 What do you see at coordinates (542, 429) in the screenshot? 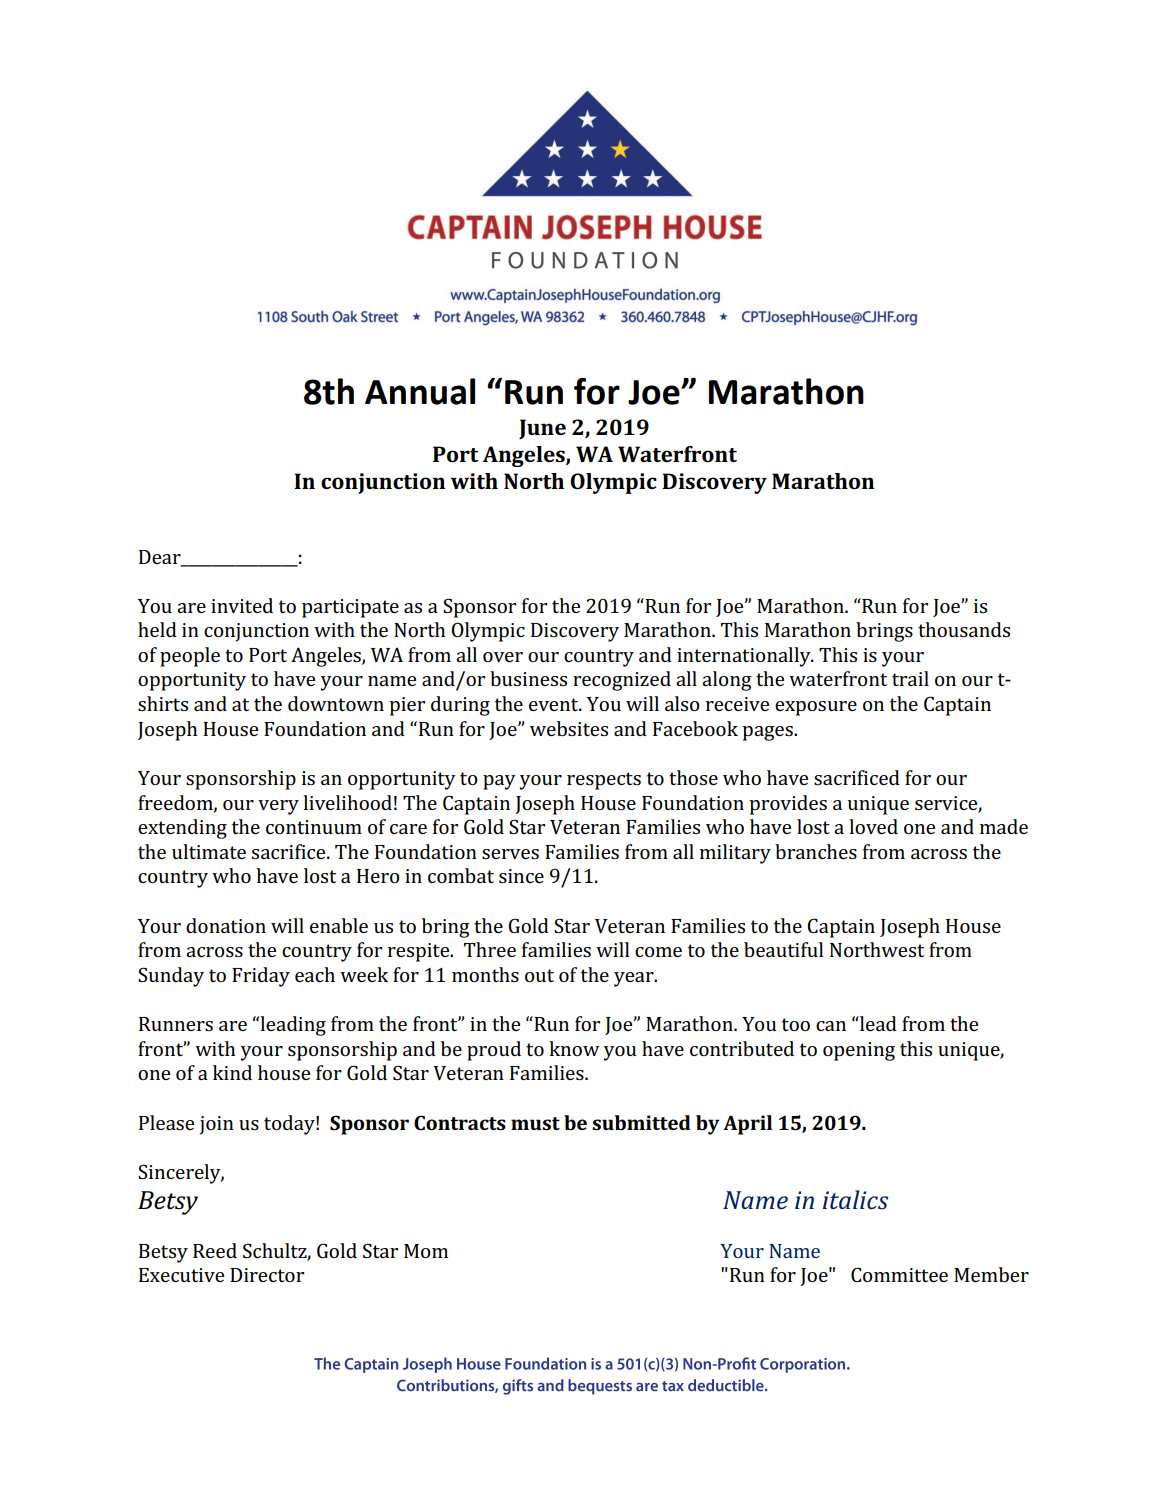
I see `June` at bounding box center [542, 429].
